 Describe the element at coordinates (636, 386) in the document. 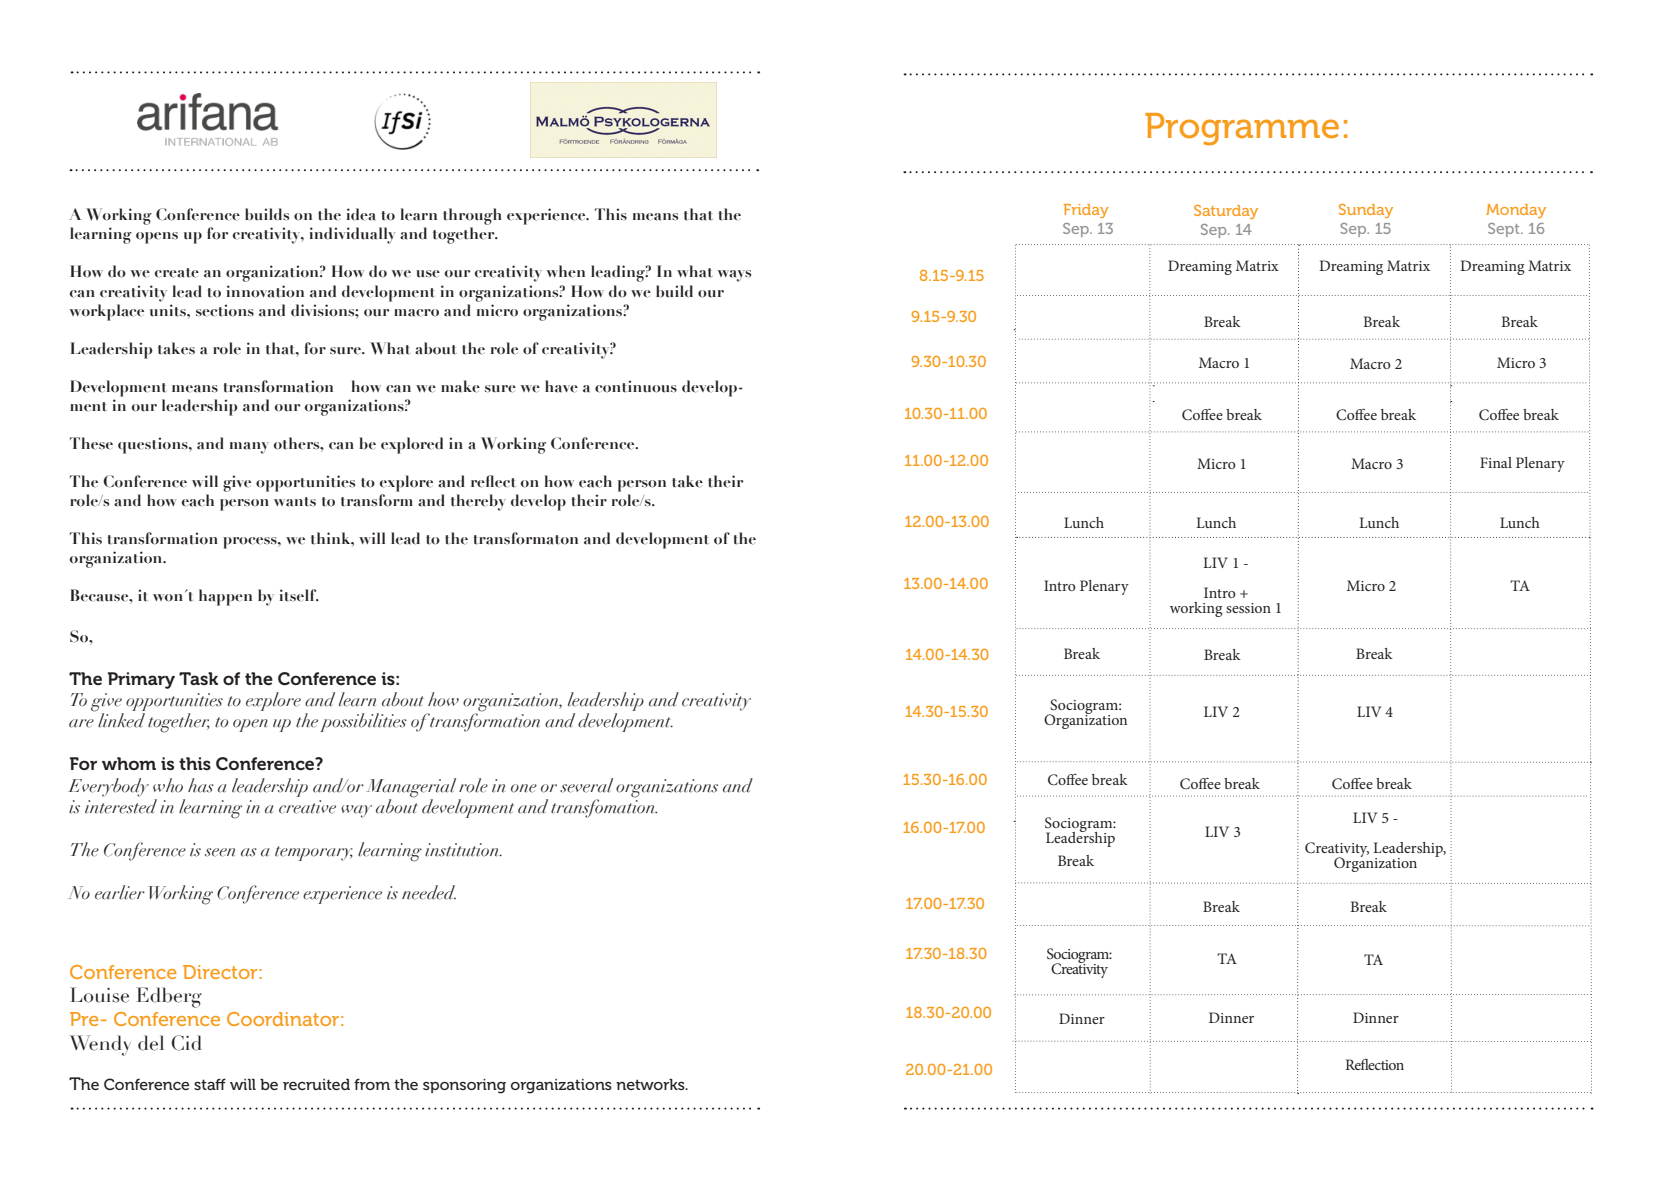

I see `continuous` at that location.
